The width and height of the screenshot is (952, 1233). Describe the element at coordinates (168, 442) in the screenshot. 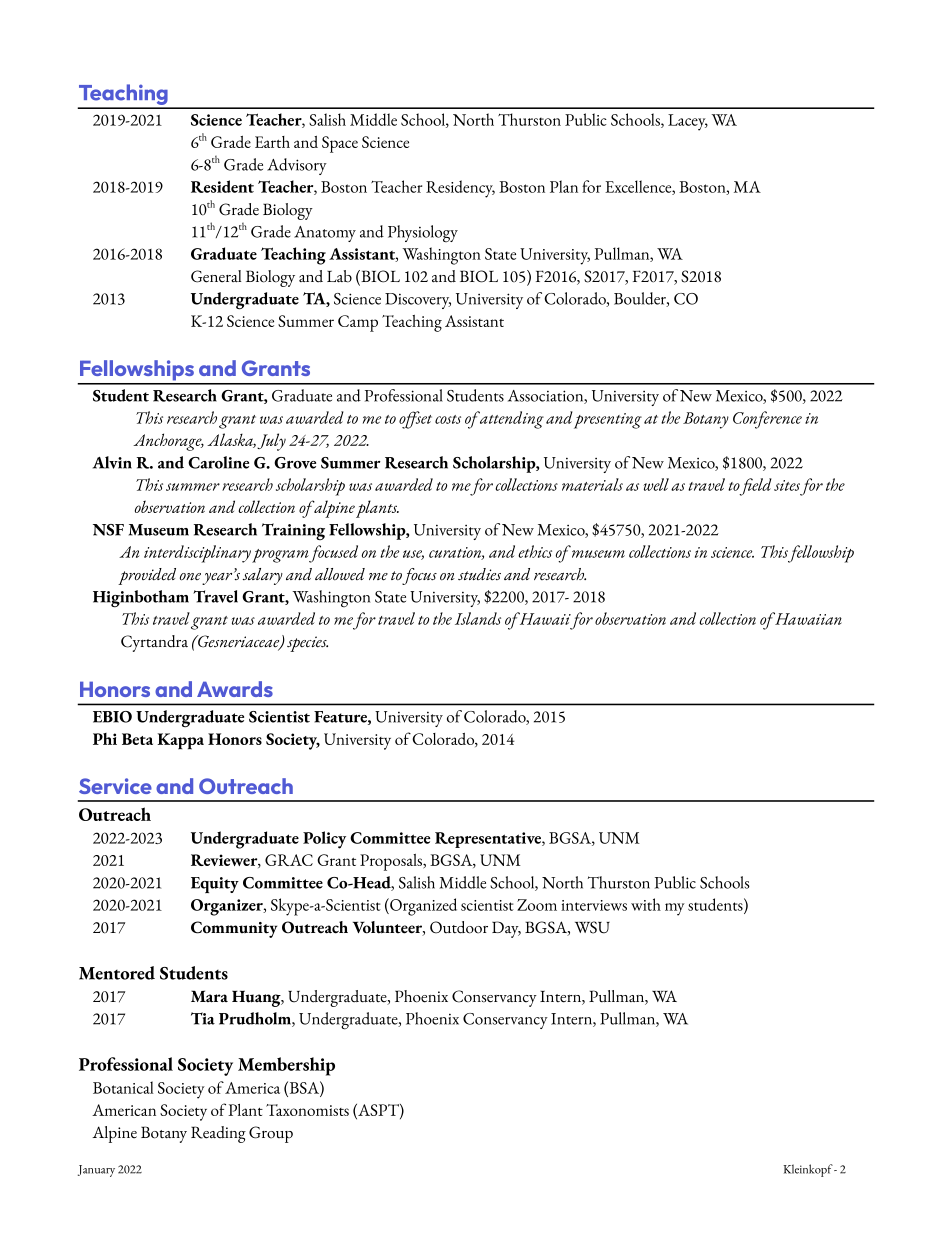

I see `Anchorage` at that location.
